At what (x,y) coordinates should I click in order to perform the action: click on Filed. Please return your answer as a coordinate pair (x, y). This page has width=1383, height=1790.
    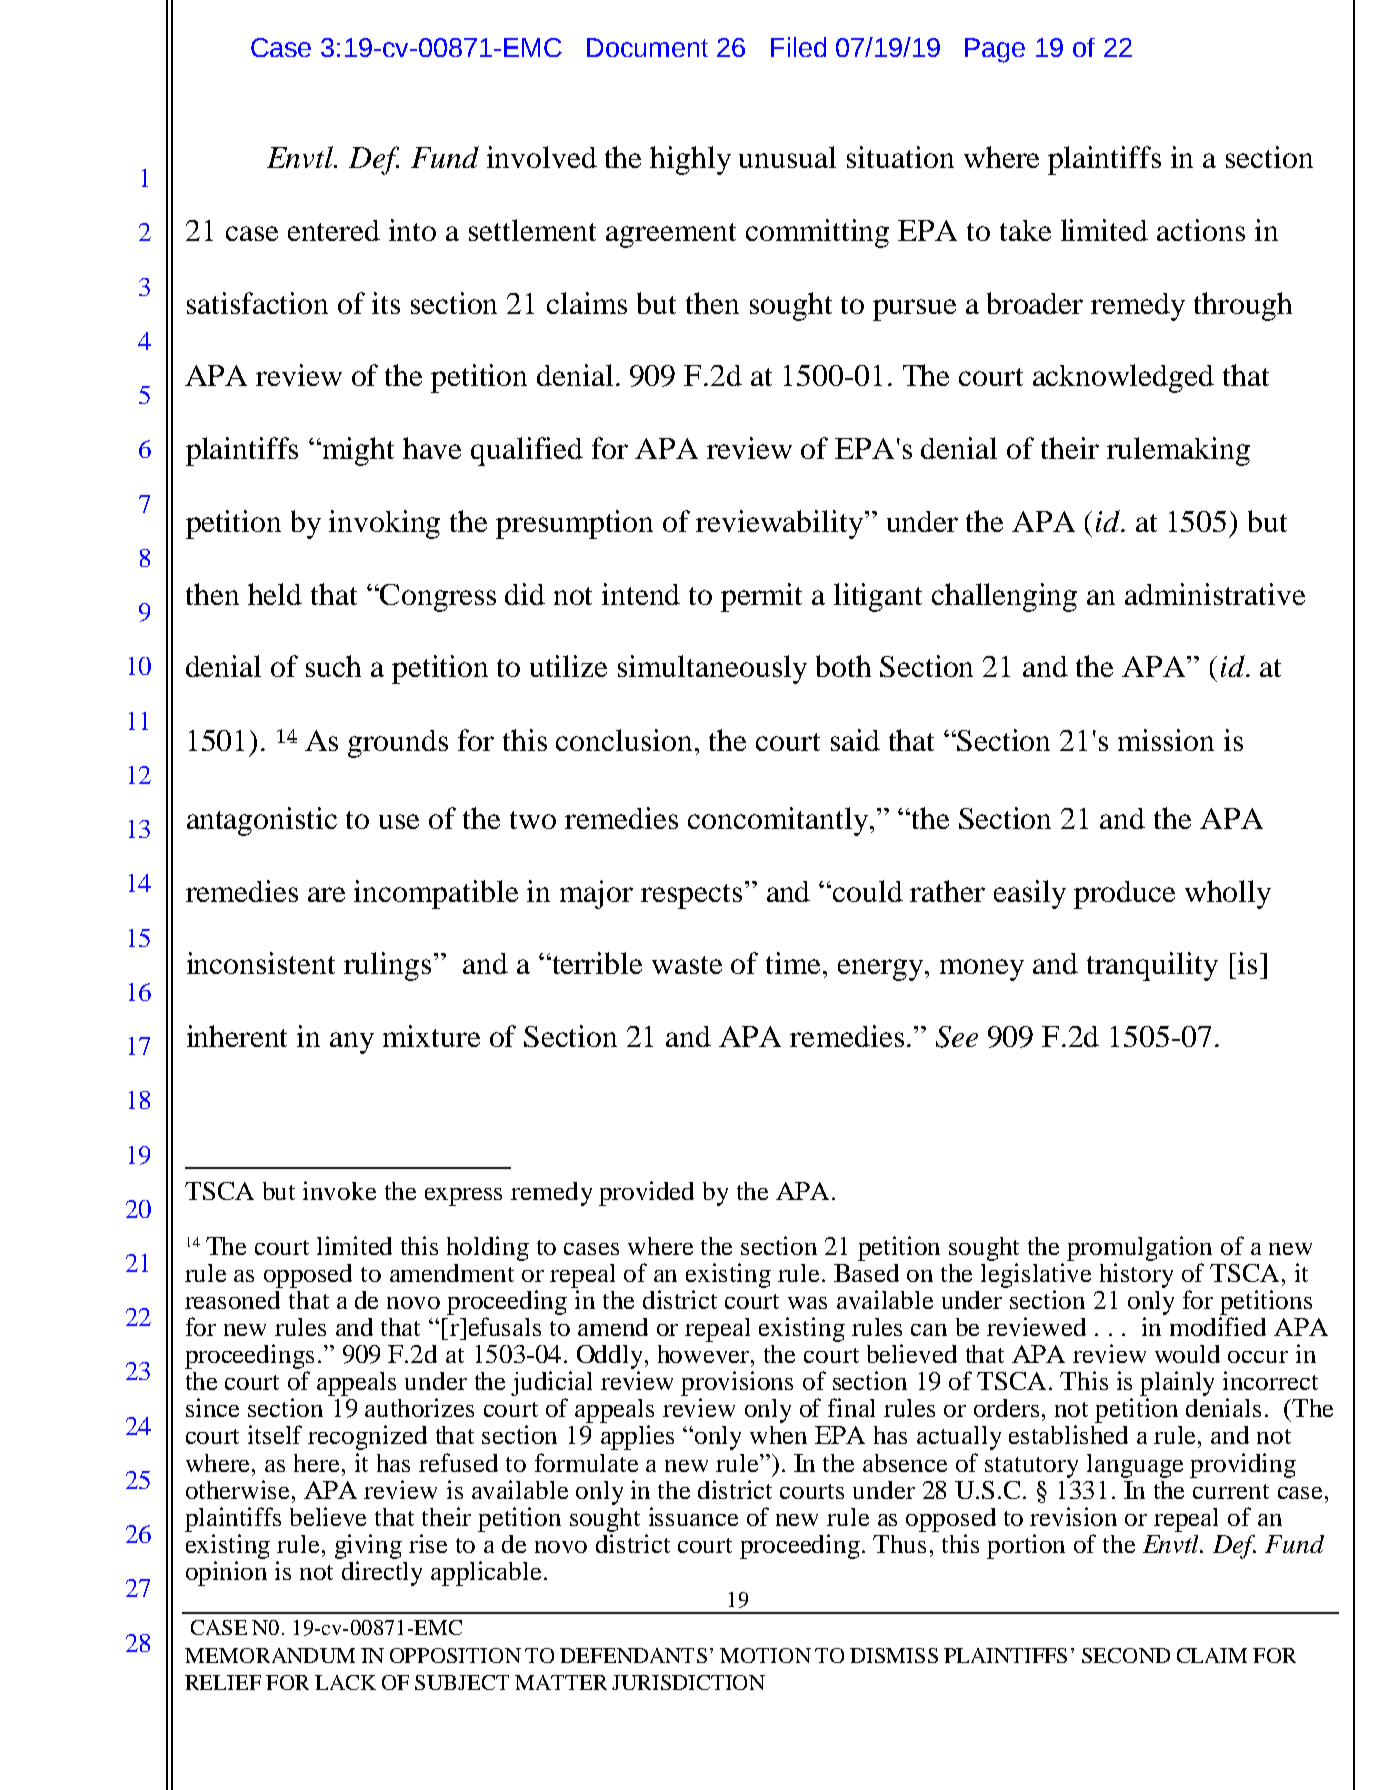
    Looking at the image, I should click on (798, 47).
